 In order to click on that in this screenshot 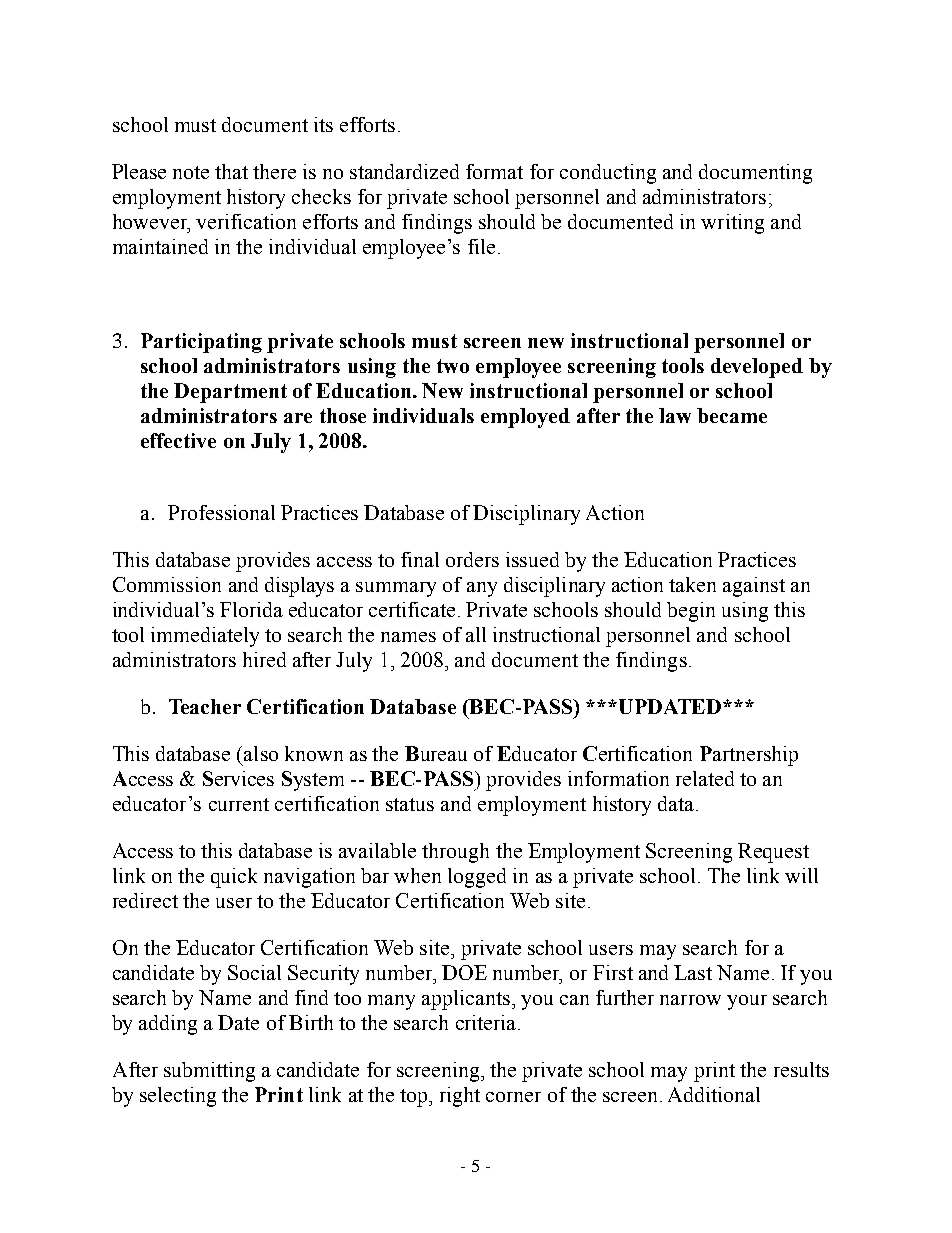, I will do `click(231, 171)`.
